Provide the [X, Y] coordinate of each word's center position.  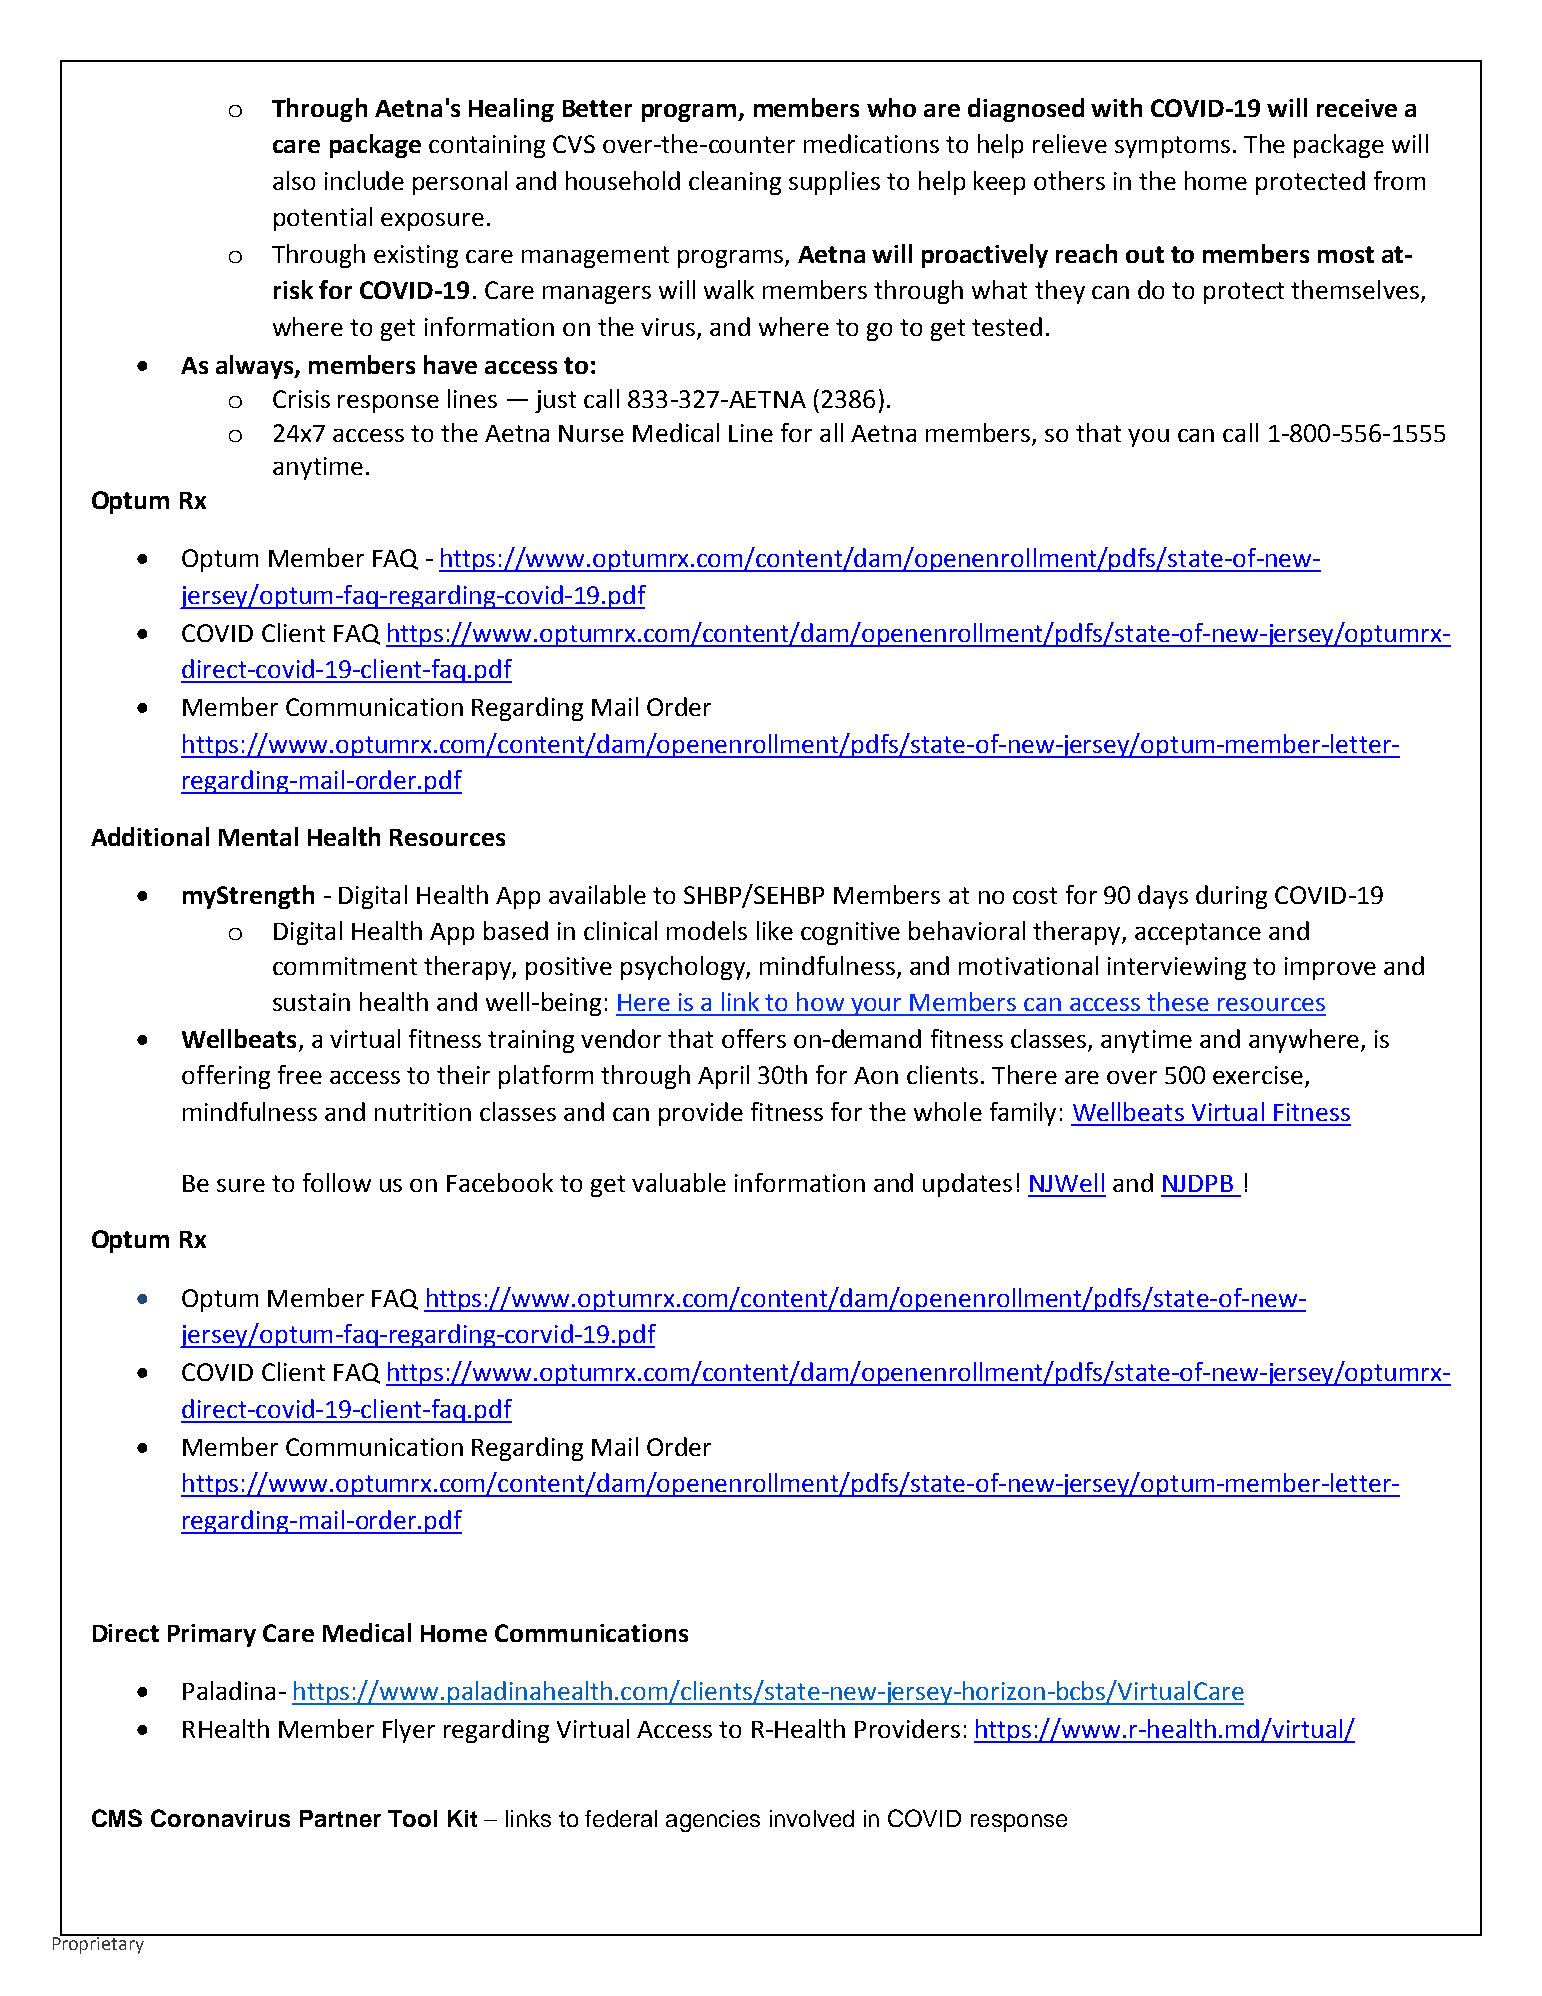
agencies [713, 1821]
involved [812, 1818]
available [597, 894]
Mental [258, 836]
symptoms [1172, 147]
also [294, 180]
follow [337, 1182]
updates [967, 1185]
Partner [340, 1818]
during [1231, 897]
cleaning [735, 183]
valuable [679, 1182]
